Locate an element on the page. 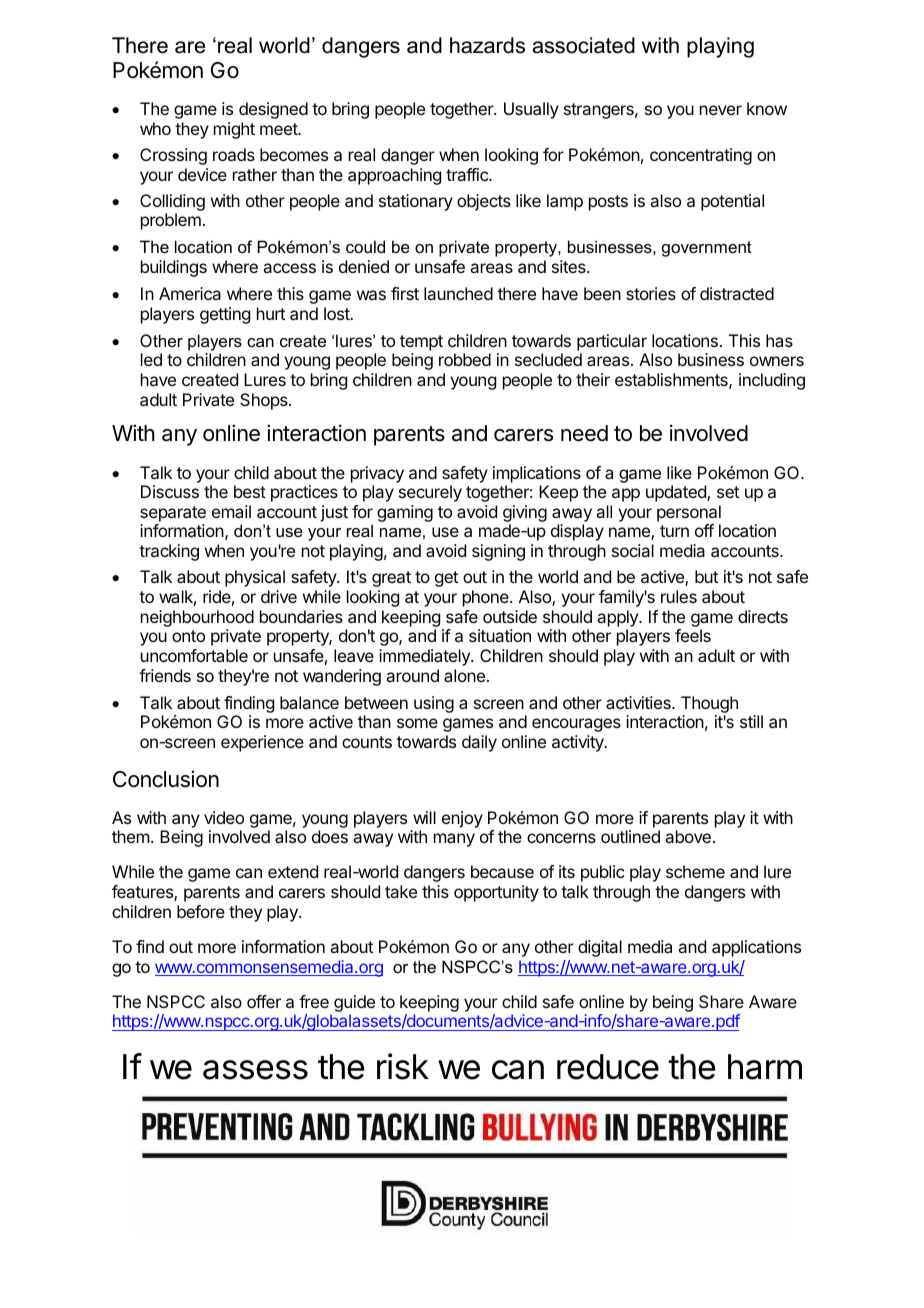 This document has width=924, height=1308. harm is located at coordinates (765, 1067).
